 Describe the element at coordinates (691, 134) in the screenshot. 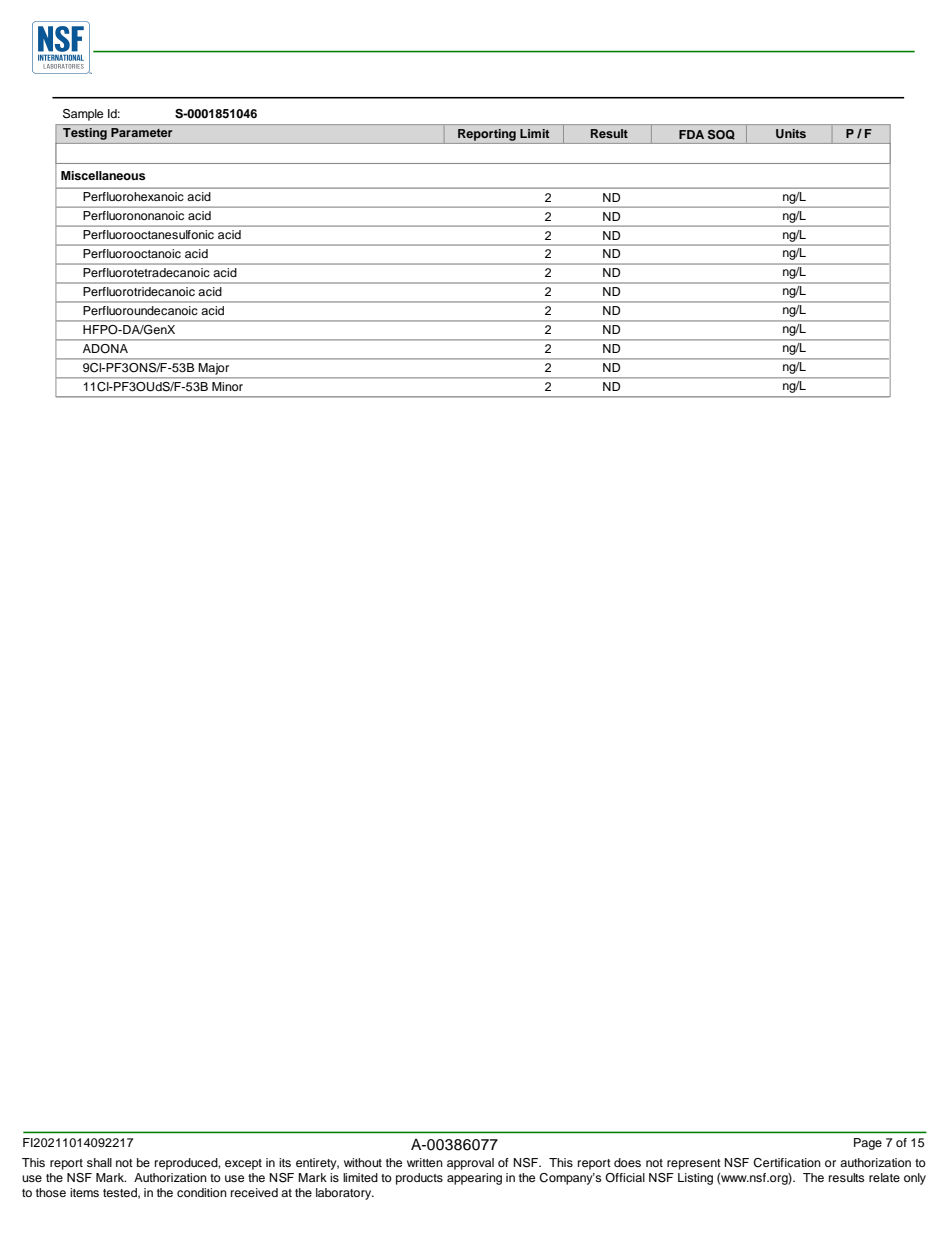

I see `FDA` at that location.
